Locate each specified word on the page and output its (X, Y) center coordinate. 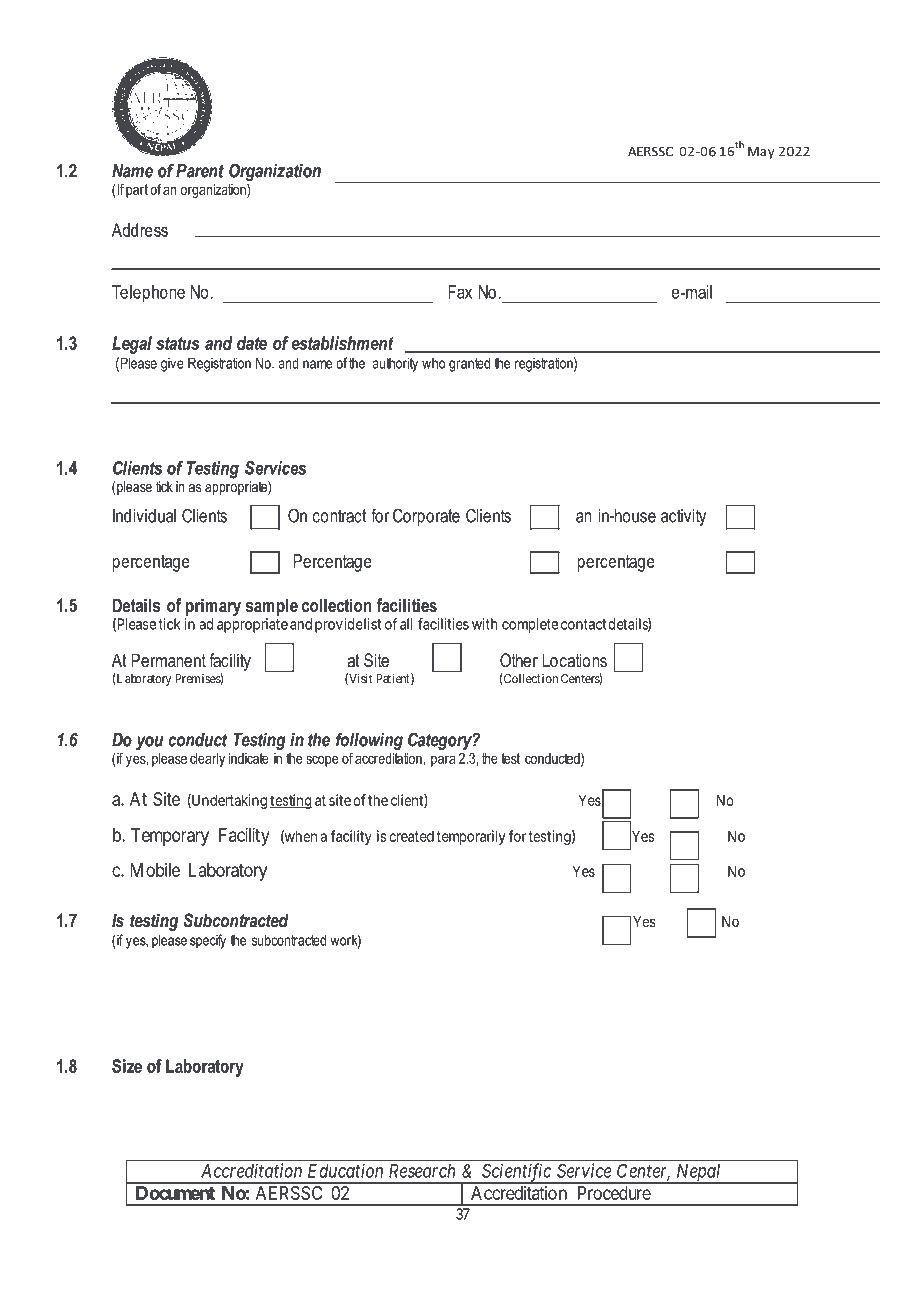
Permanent (168, 660)
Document (175, 1193)
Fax (460, 292)
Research (422, 1171)
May (761, 152)
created (411, 836)
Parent (200, 171)
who (433, 363)
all (406, 624)
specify (208, 941)
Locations (575, 660)
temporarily (470, 837)
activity (683, 517)
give (172, 364)
